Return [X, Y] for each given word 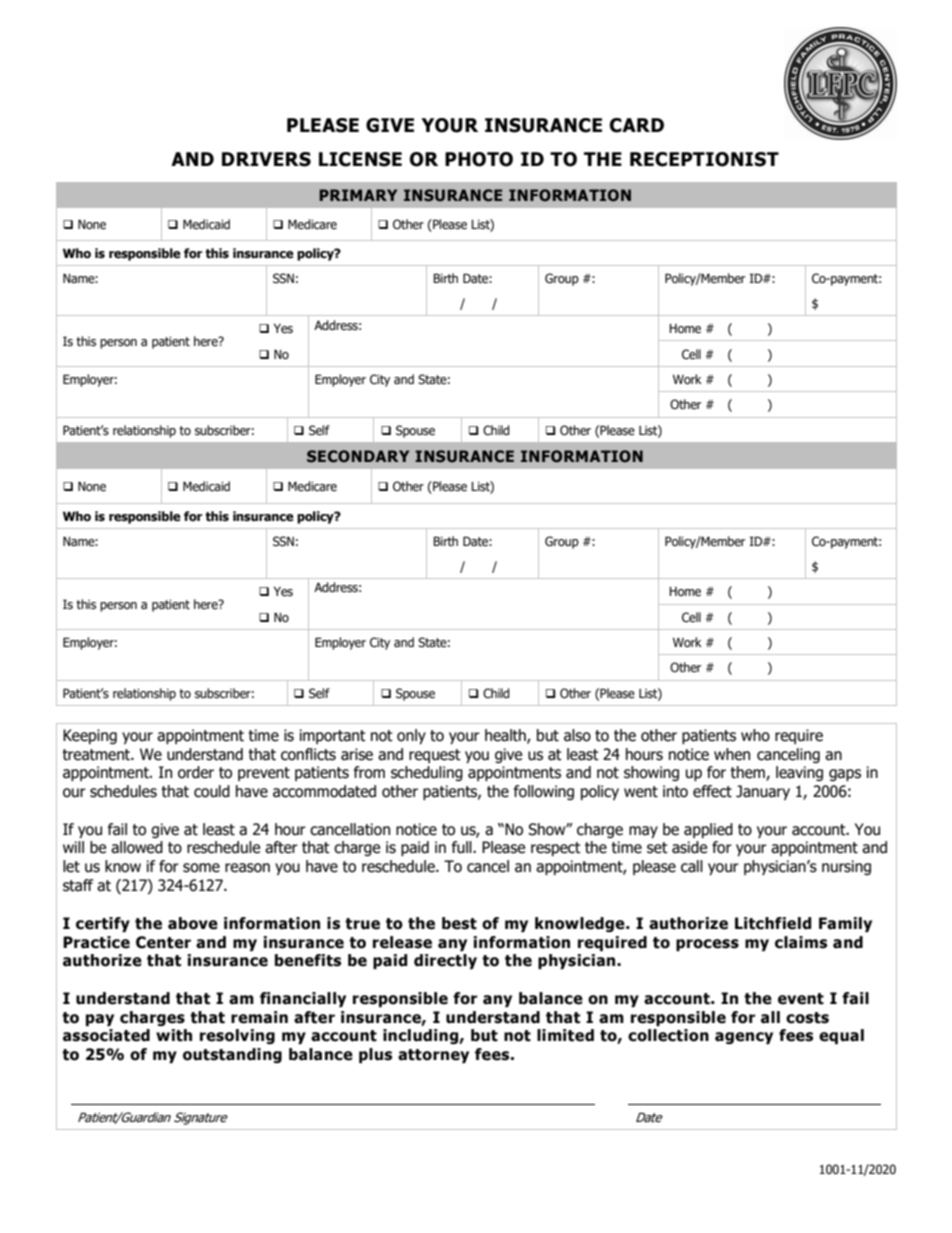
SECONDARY [358, 456]
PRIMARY [358, 195]
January [763, 792]
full [463, 847]
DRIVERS [266, 159]
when [732, 754]
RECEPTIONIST [704, 159]
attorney [433, 1056]
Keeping [90, 736]
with [174, 1035]
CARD [637, 125]
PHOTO [479, 159]
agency [744, 1038]
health [506, 736]
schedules [123, 791]
